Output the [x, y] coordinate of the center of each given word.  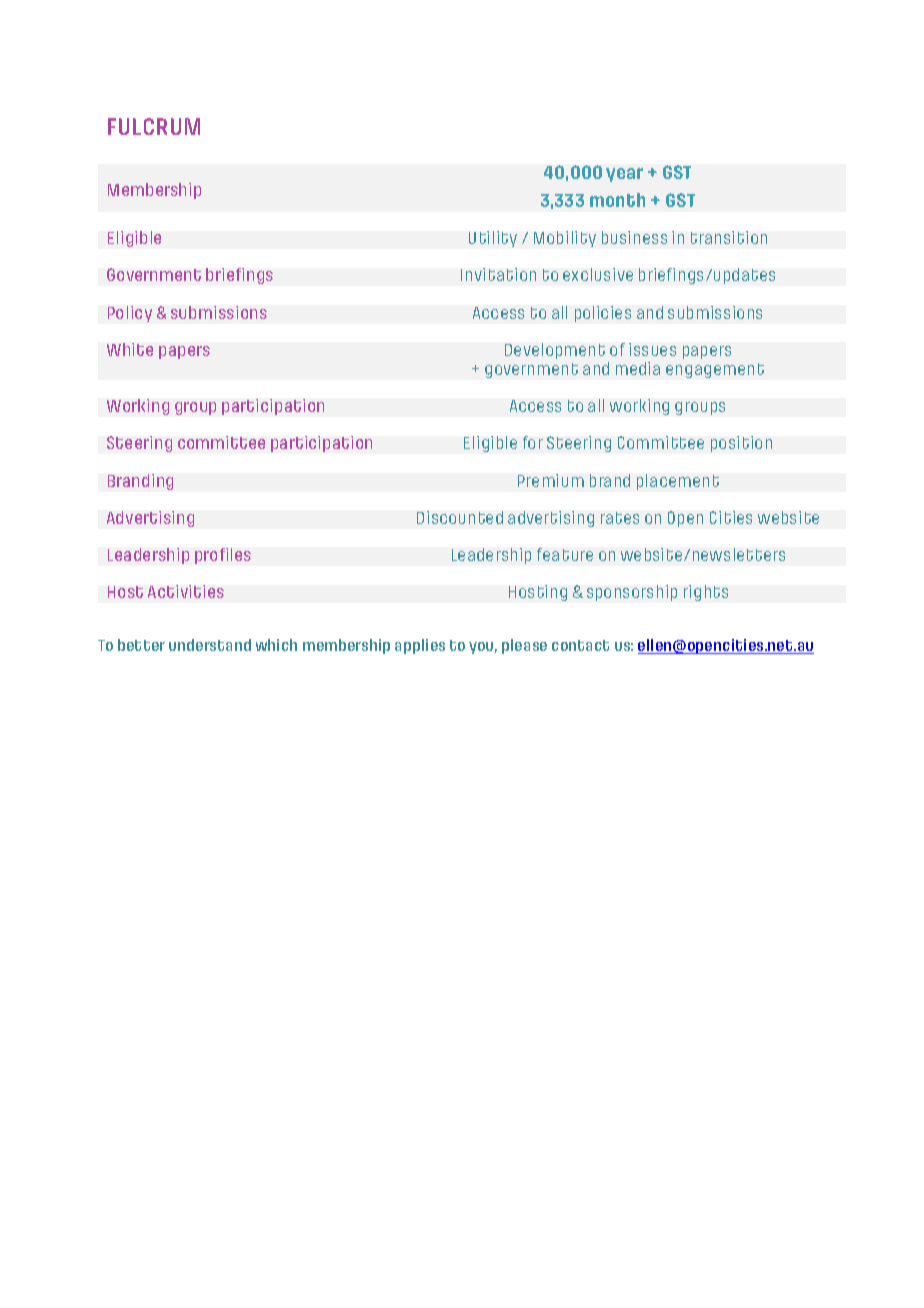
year [624, 175]
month [617, 200]
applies [420, 646]
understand [210, 645]
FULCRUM [154, 126]
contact [580, 645]
